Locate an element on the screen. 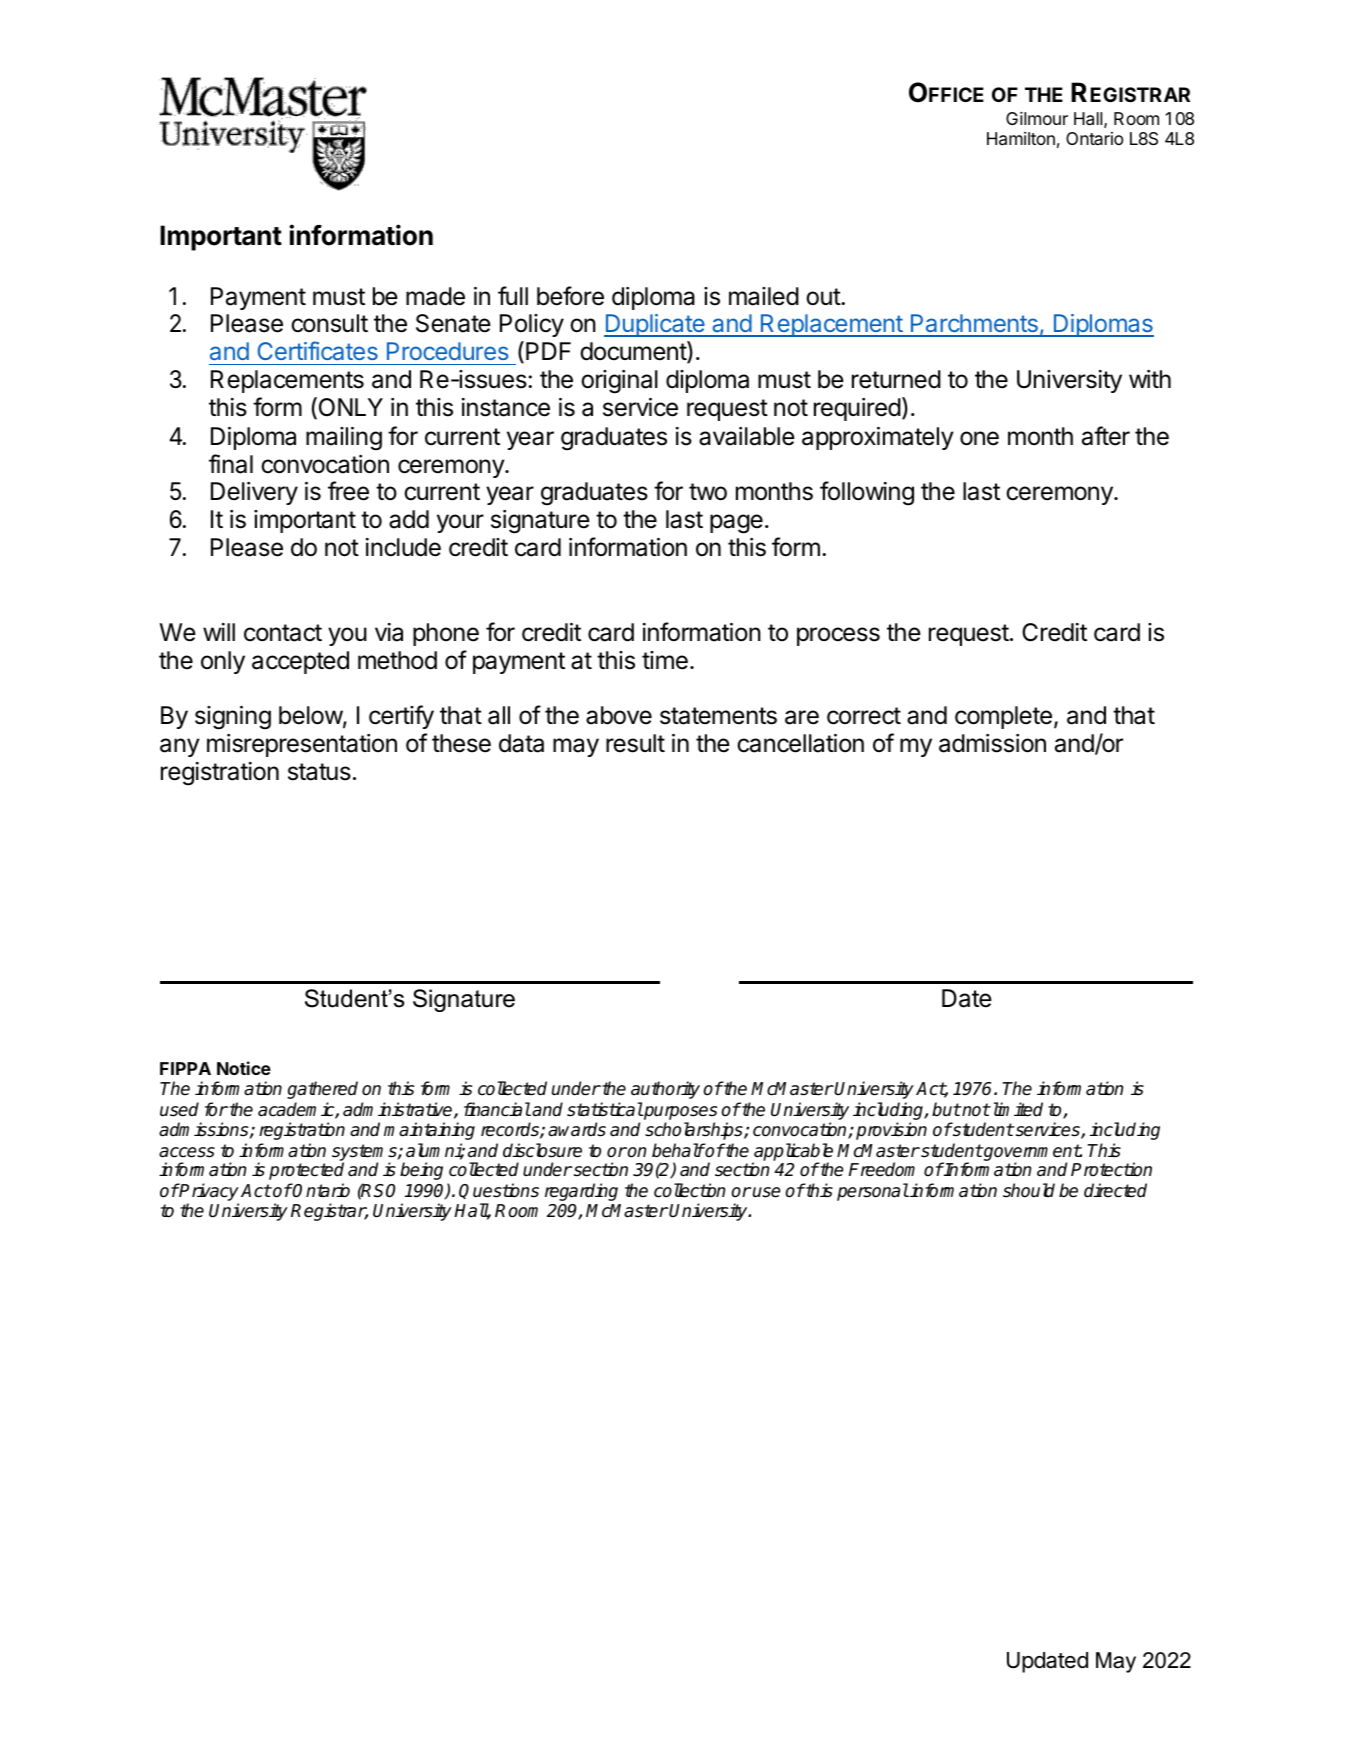  complete is located at coordinates (1003, 717).
